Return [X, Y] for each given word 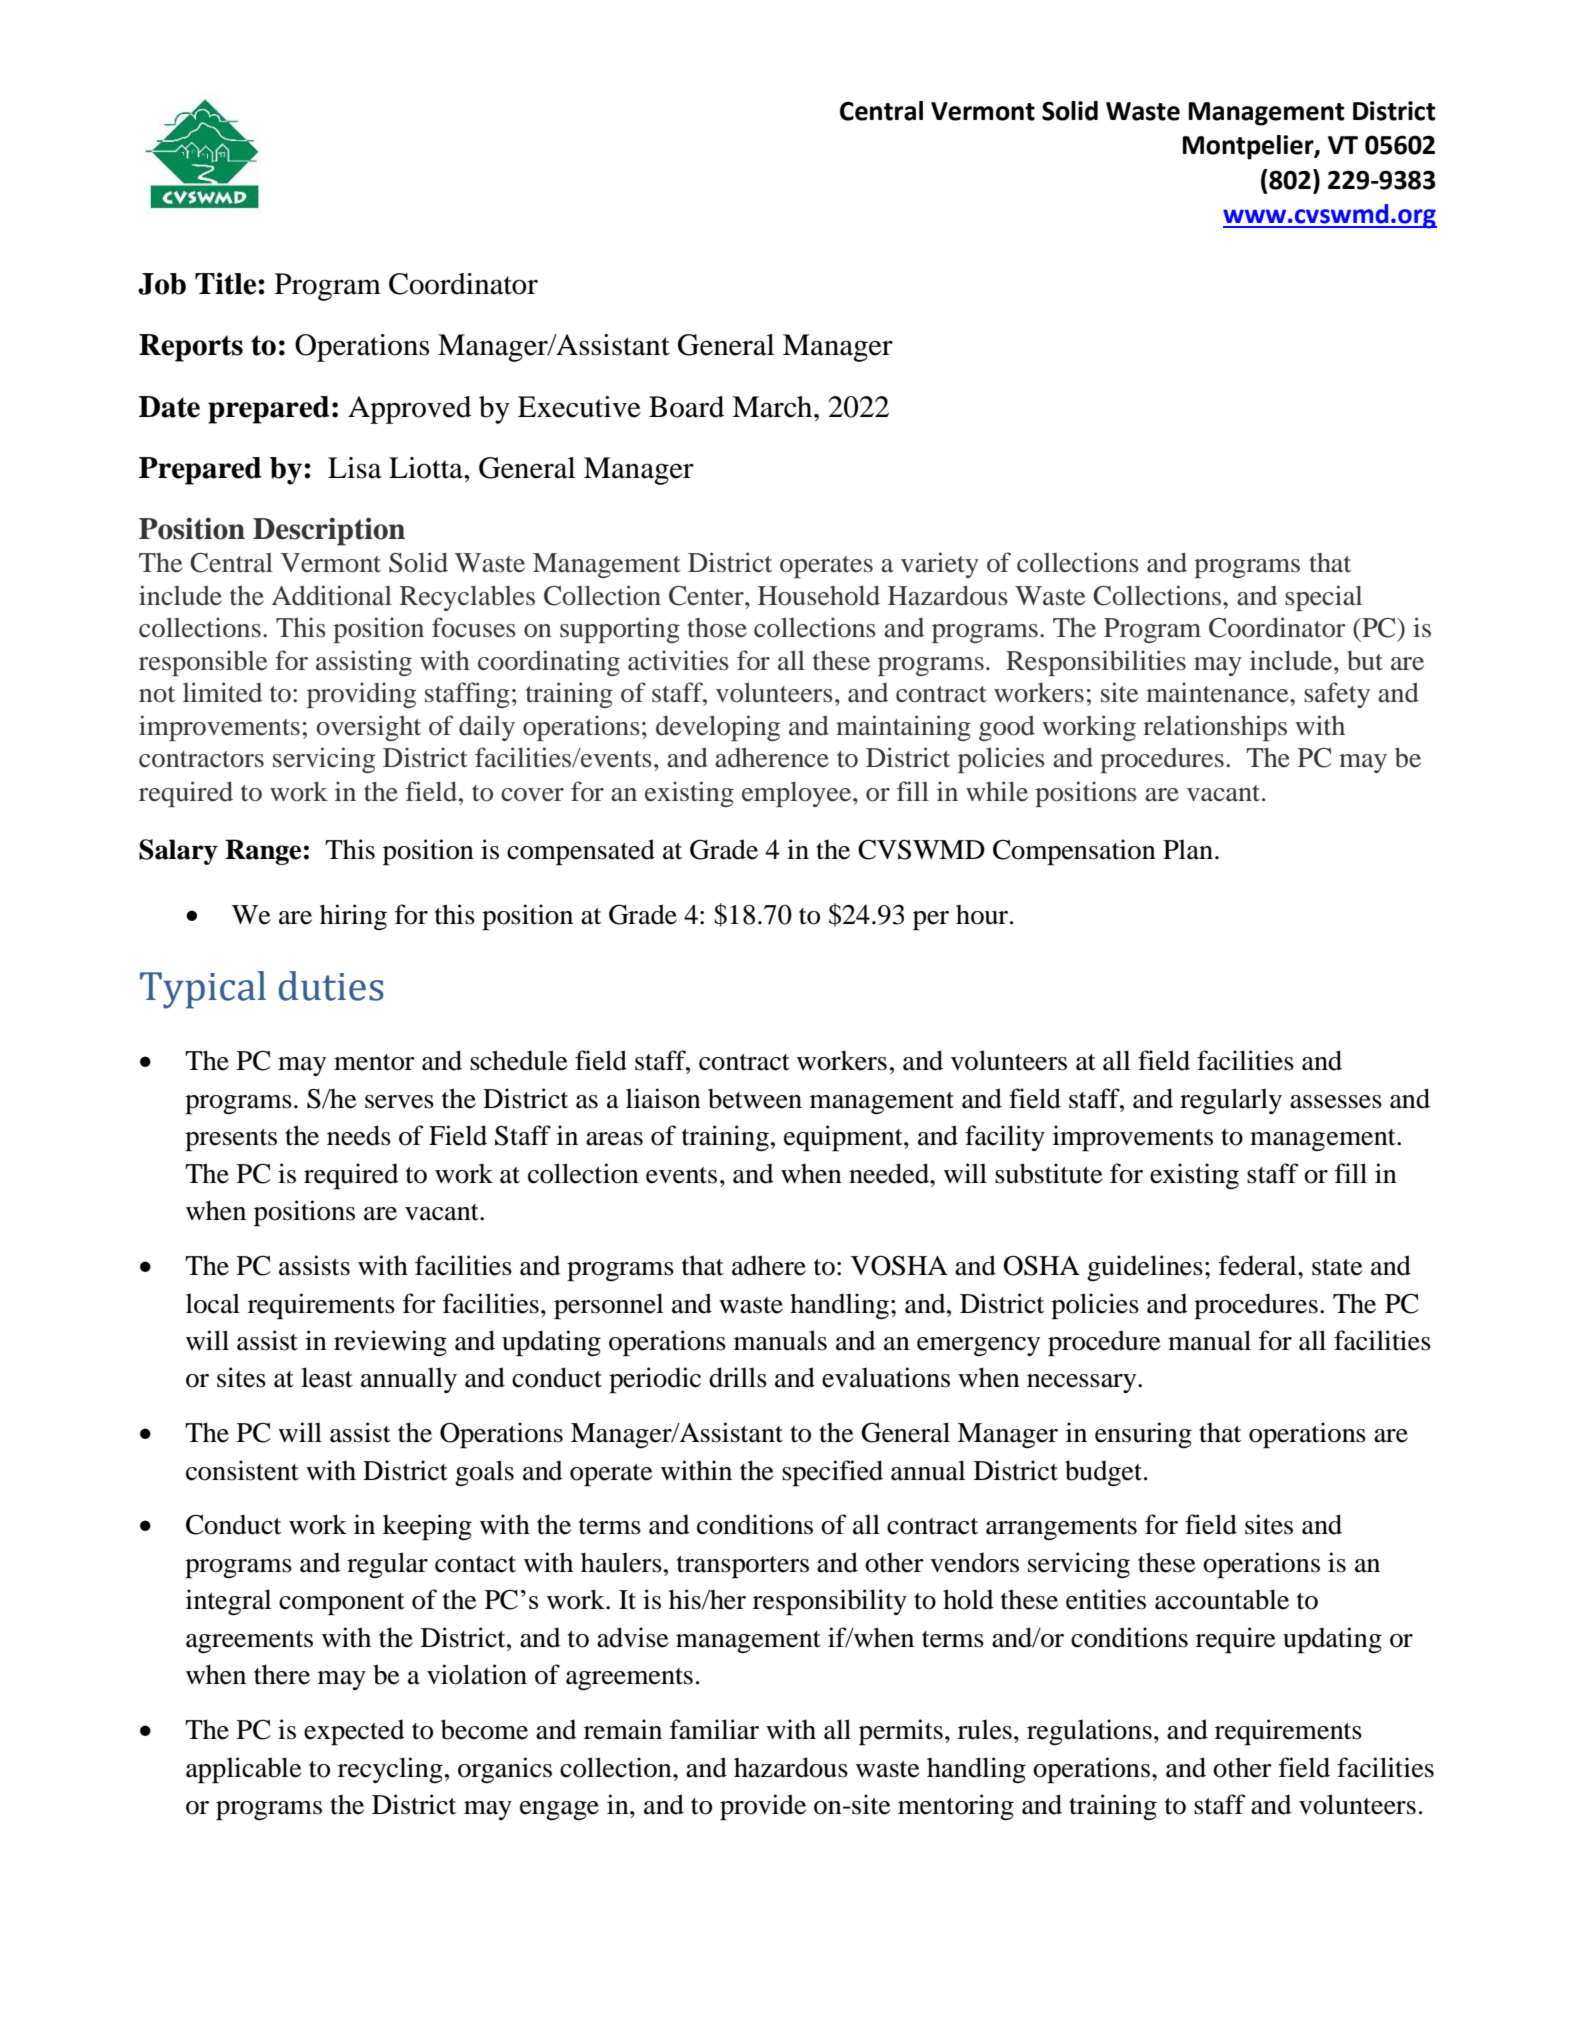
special [1323, 598]
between [755, 1098]
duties [331, 986]
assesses [1336, 1102]
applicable [244, 1770]
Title [227, 283]
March [773, 407]
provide [763, 1807]
